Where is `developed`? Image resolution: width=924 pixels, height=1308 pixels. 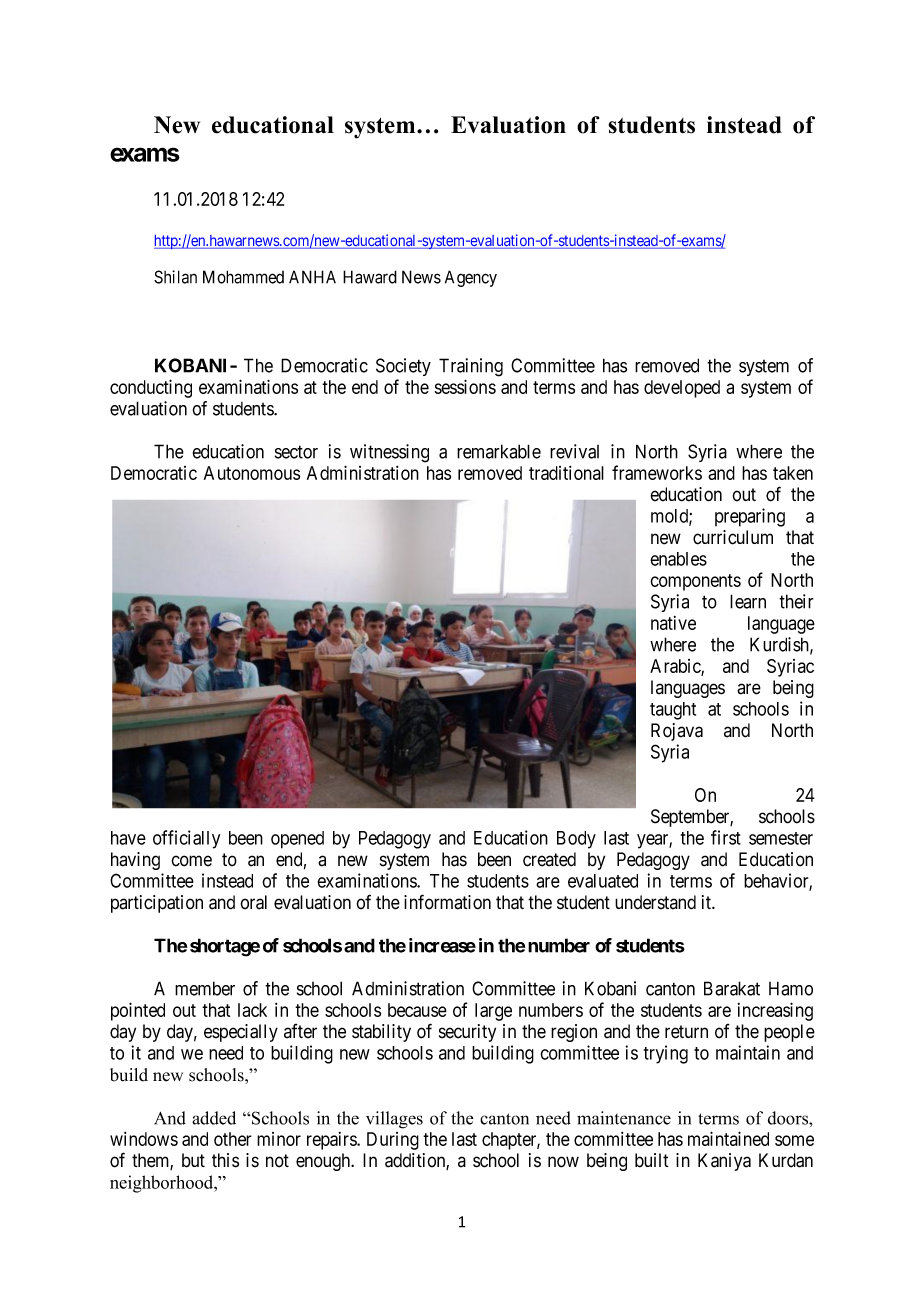 developed is located at coordinates (682, 389).
